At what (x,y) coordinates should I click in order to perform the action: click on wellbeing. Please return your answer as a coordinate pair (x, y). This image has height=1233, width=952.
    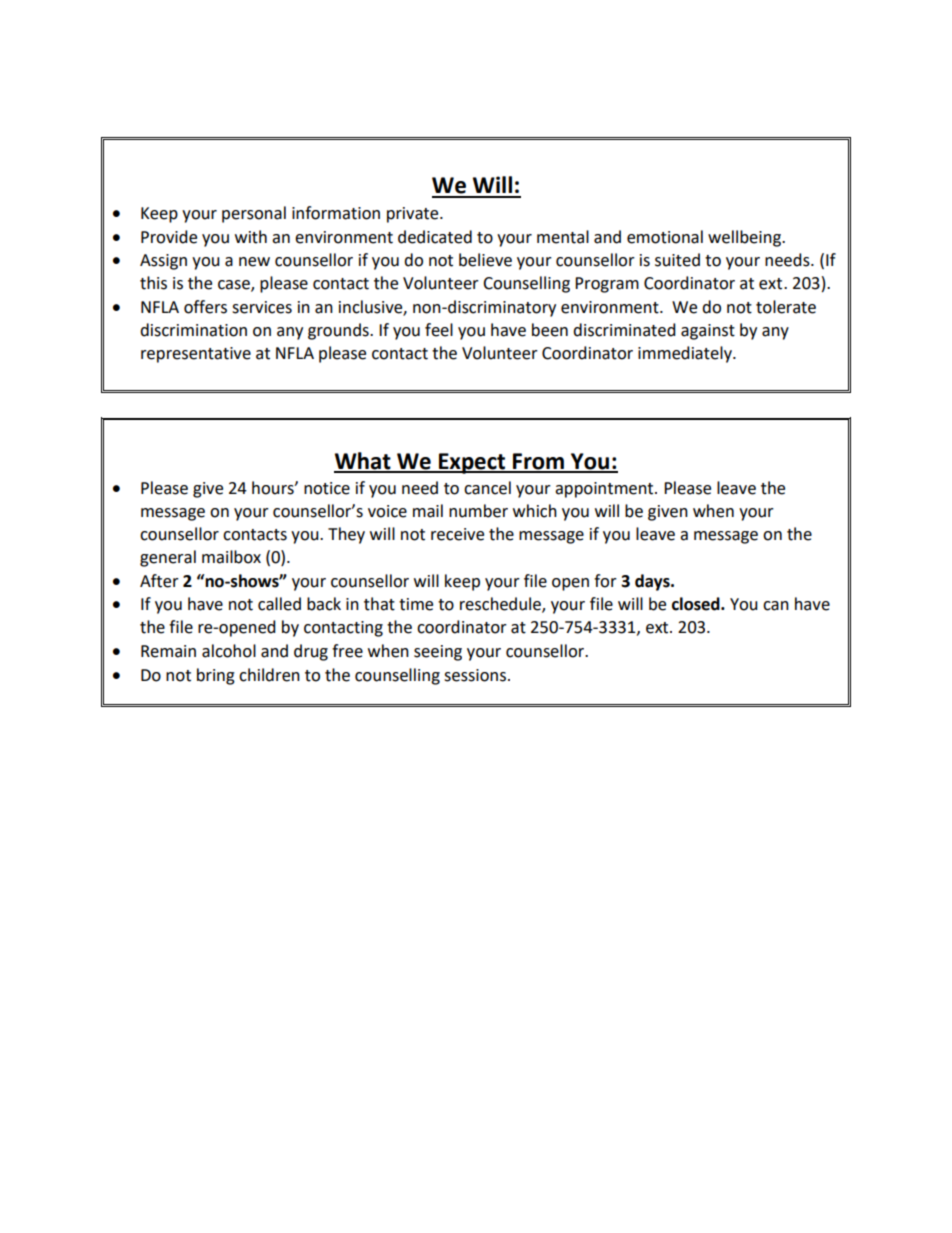
    Looking at the image, I should click on (746, 238).
